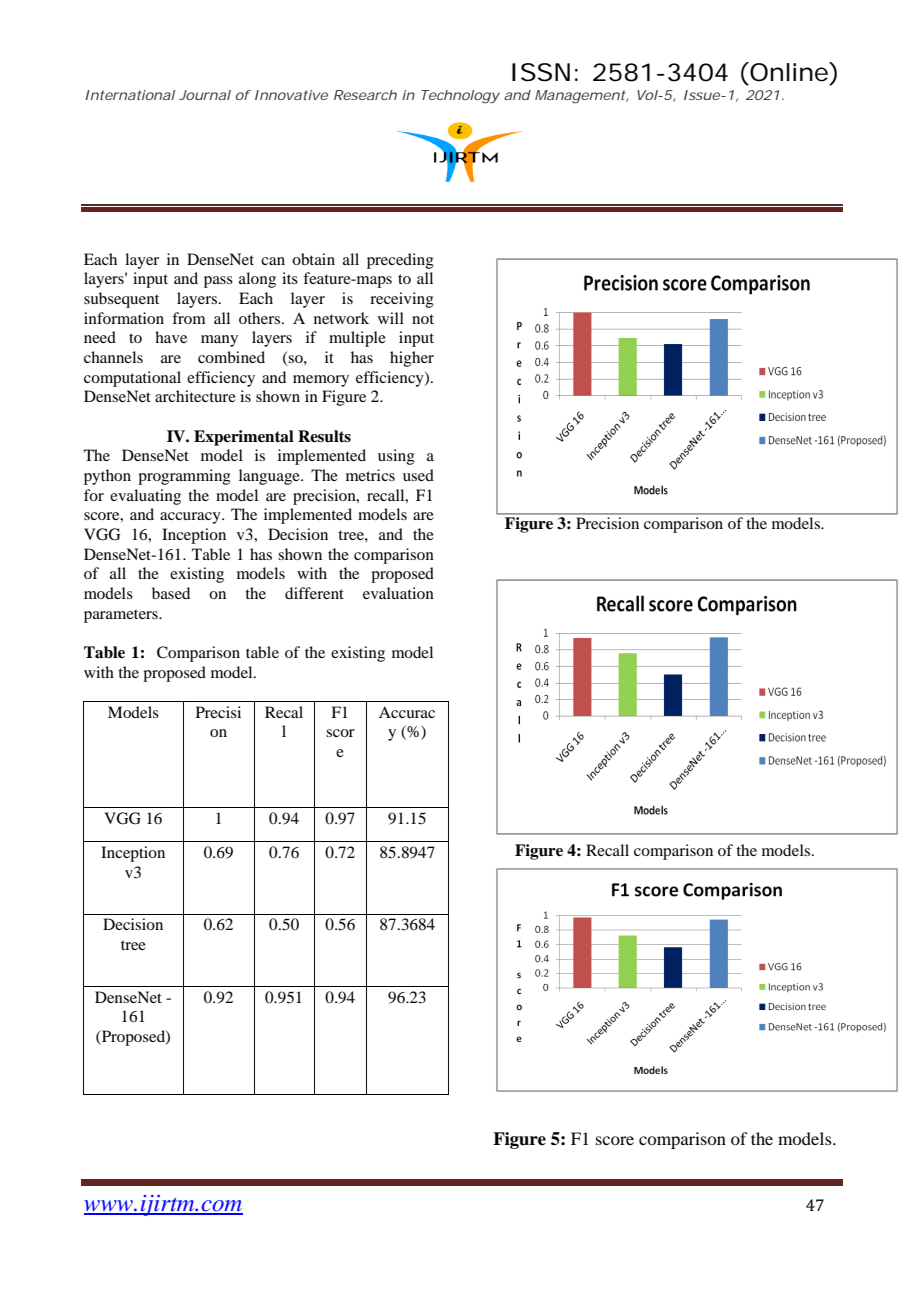 The image size is (924, 1308). I want to click on Innovative, so click(291, 95).
